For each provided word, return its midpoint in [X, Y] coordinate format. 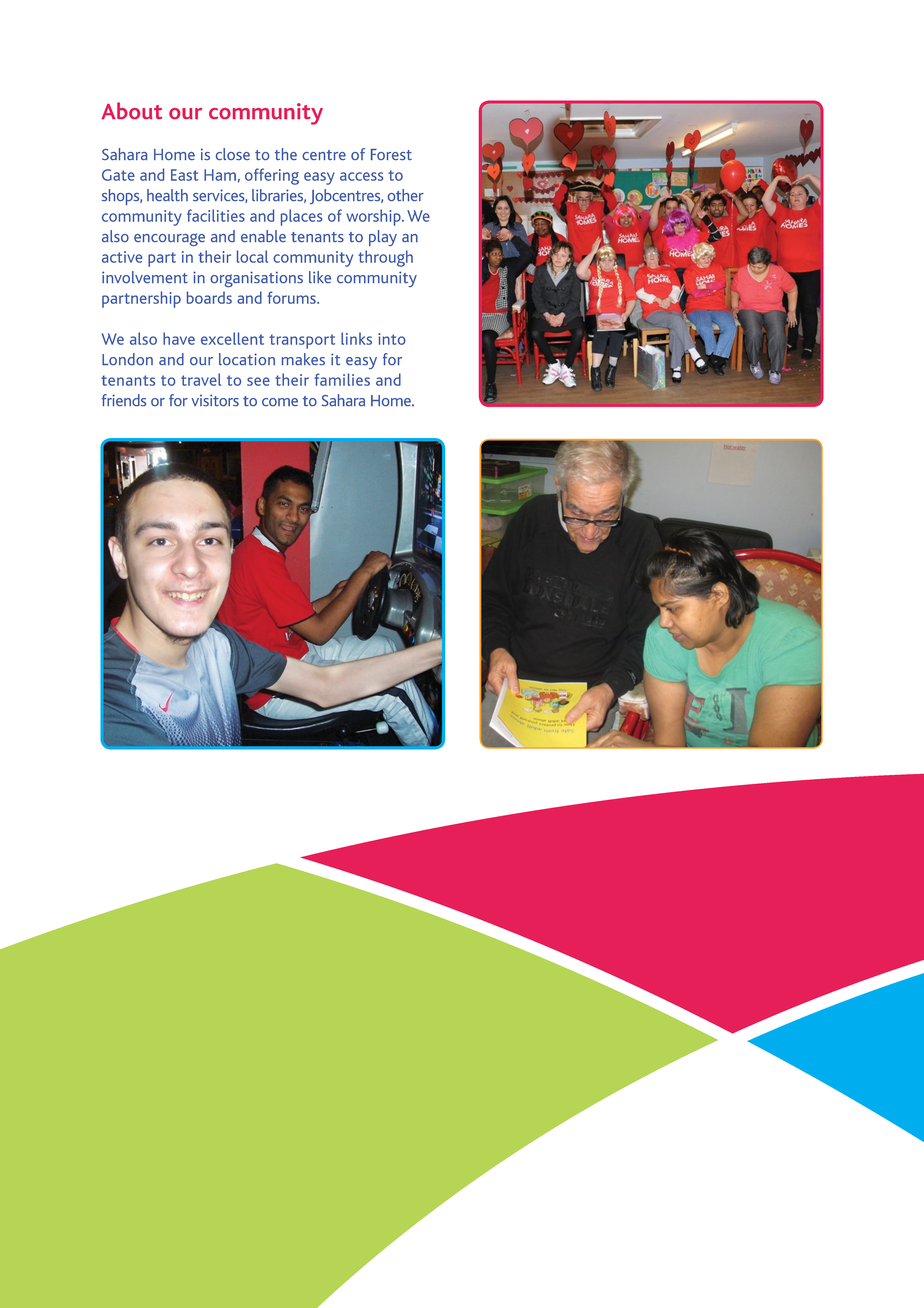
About [131, 110]
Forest [391, 154]
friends [124, 400]
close [233, 154]
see [258, 381]
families [342, 379]
